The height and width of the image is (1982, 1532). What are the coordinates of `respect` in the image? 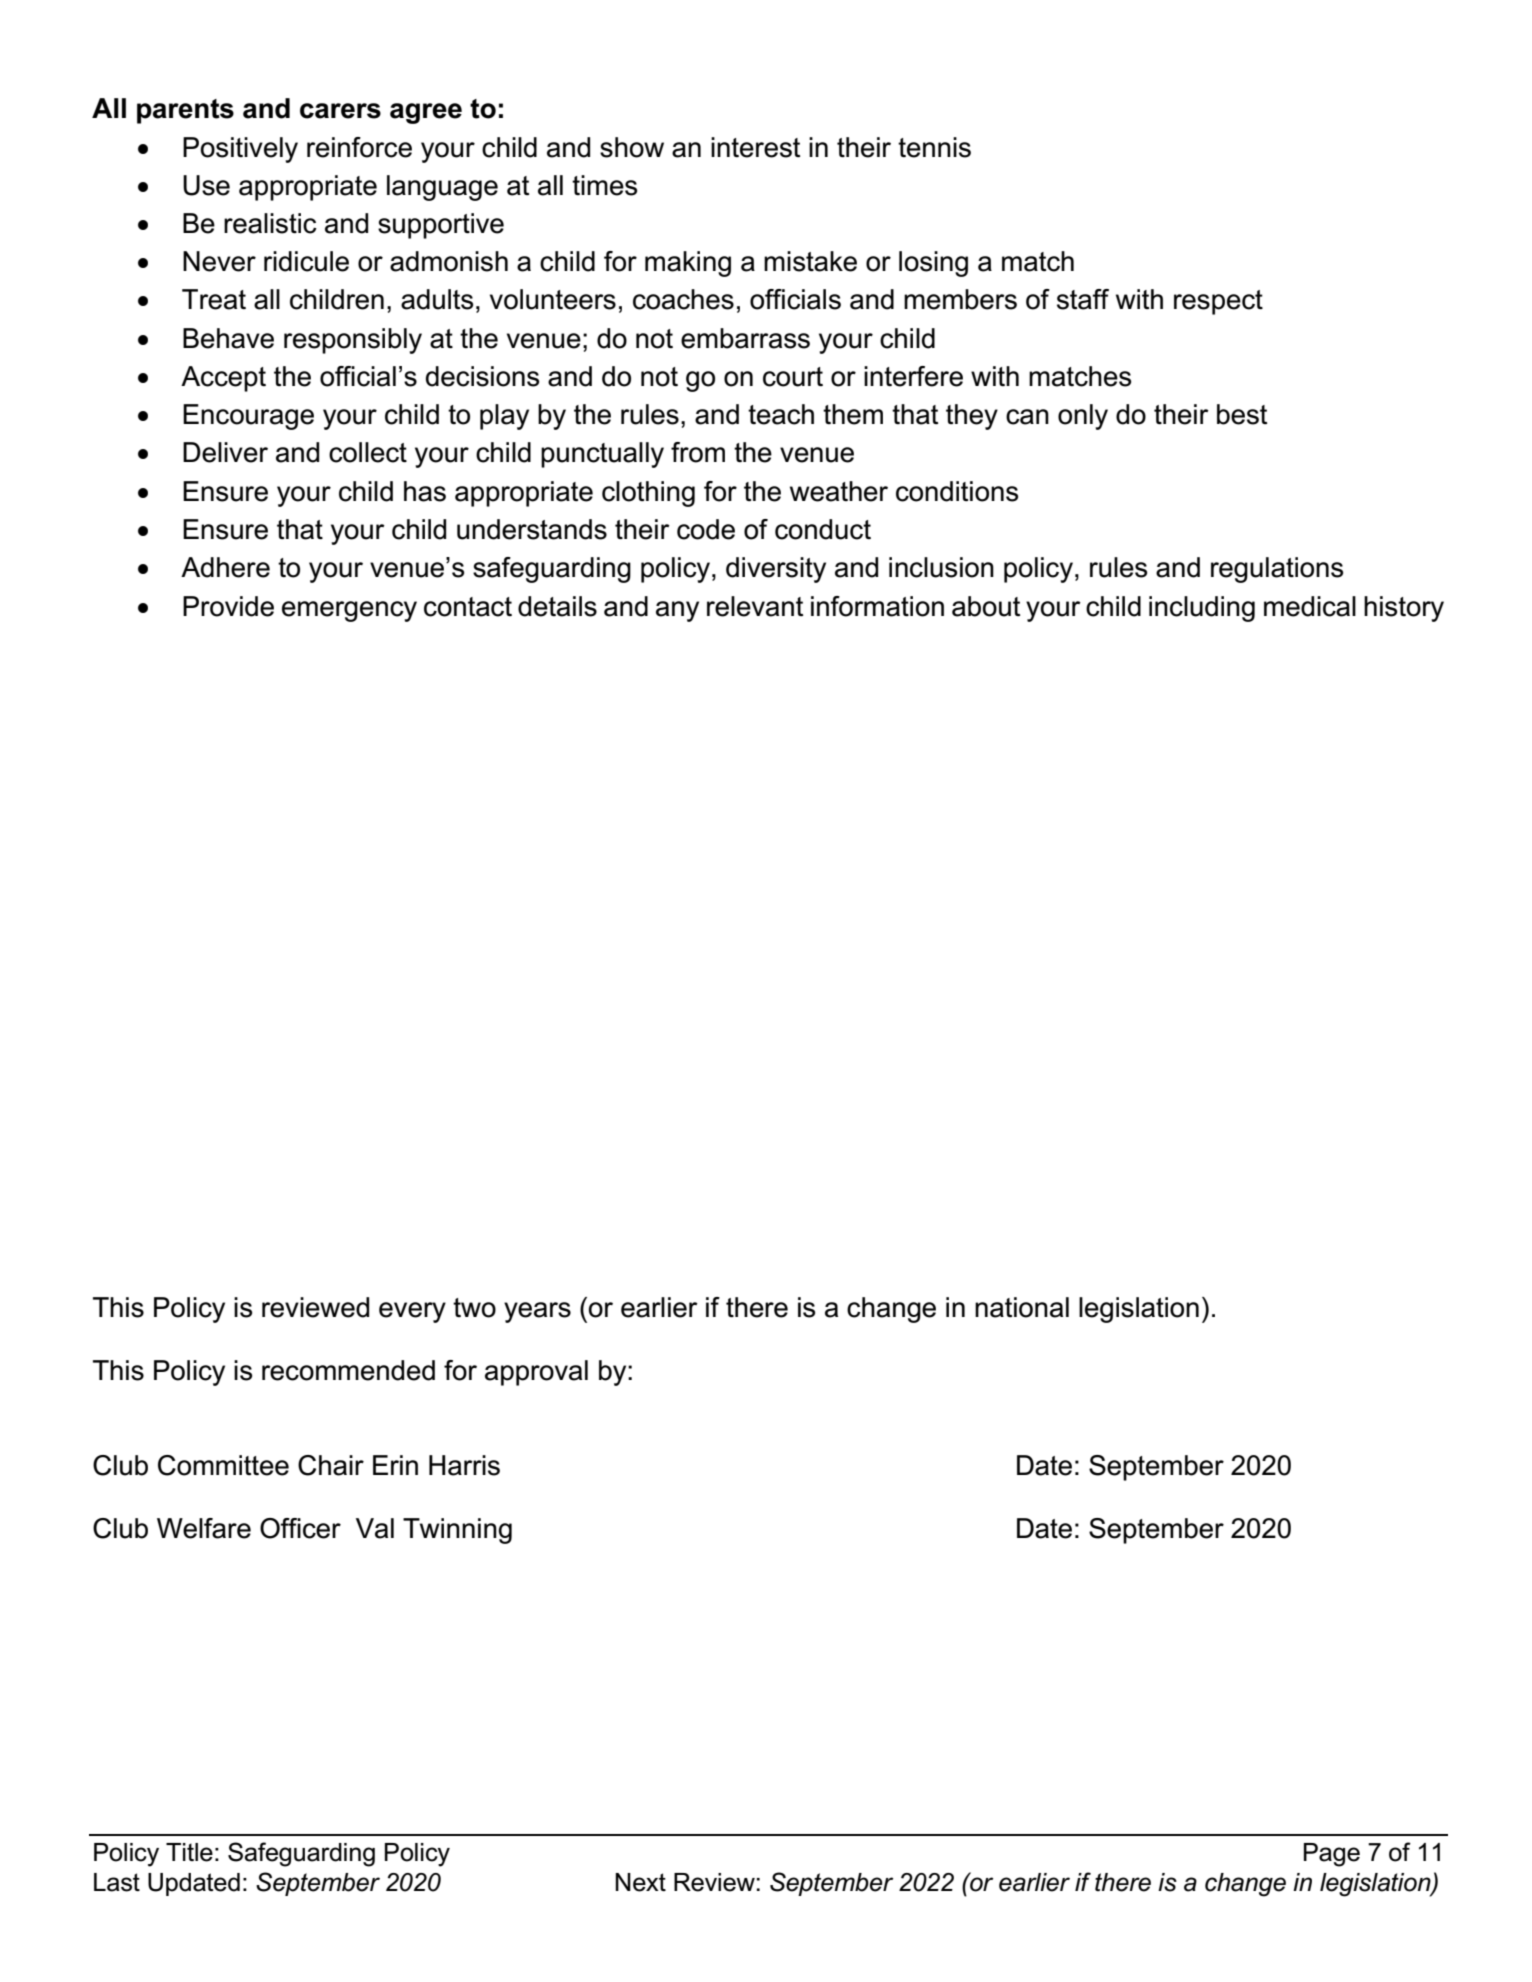 It's located at (1218, 302).
